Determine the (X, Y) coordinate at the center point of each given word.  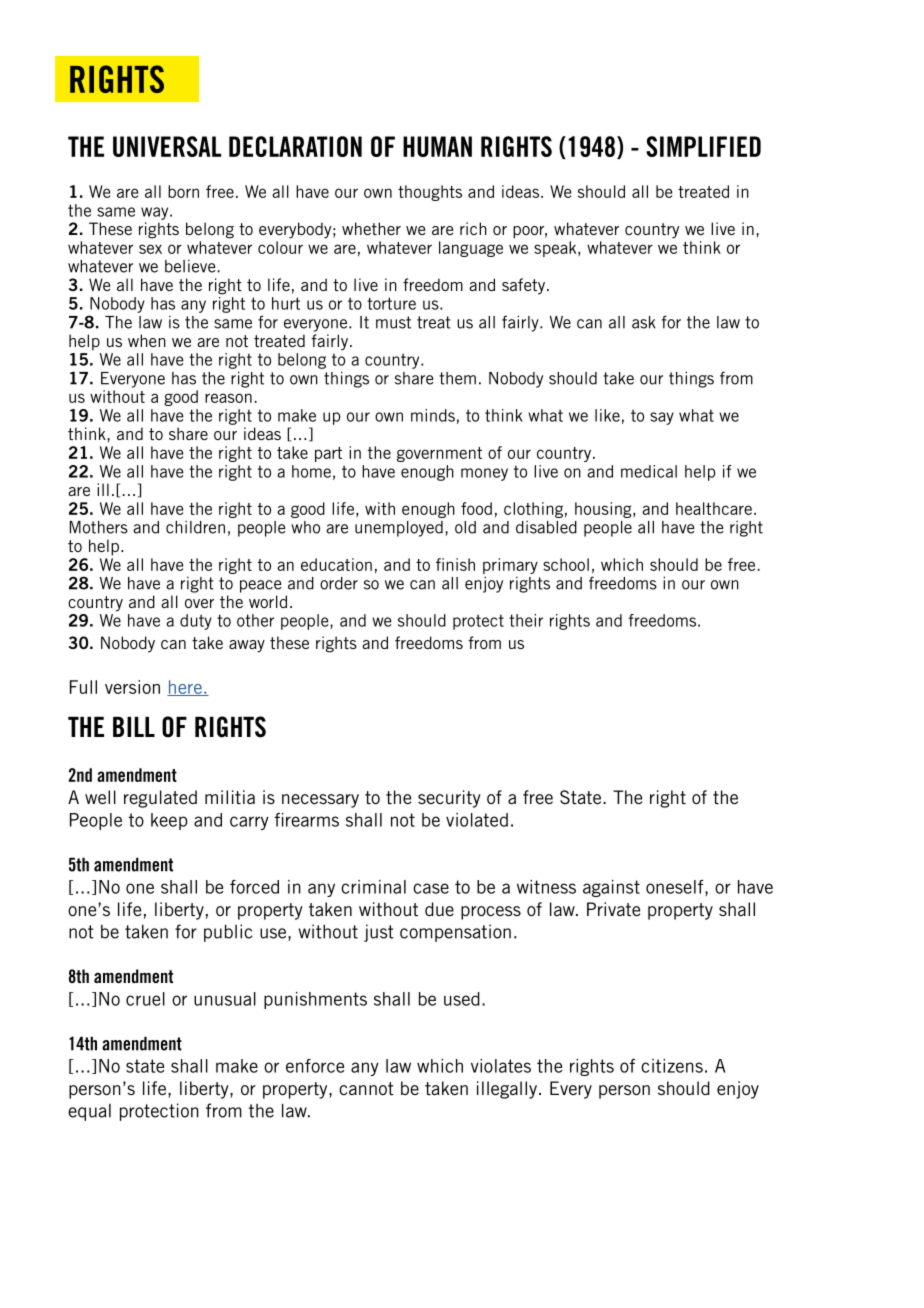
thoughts (430, 193)
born (183, 191)
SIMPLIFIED (703, 146)
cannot (366, 1088)
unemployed (399, 529)
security (449, 799)
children (195, 527)
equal (89, 1112)
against (611, 888)
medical (649, 471)
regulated (160, 799)
